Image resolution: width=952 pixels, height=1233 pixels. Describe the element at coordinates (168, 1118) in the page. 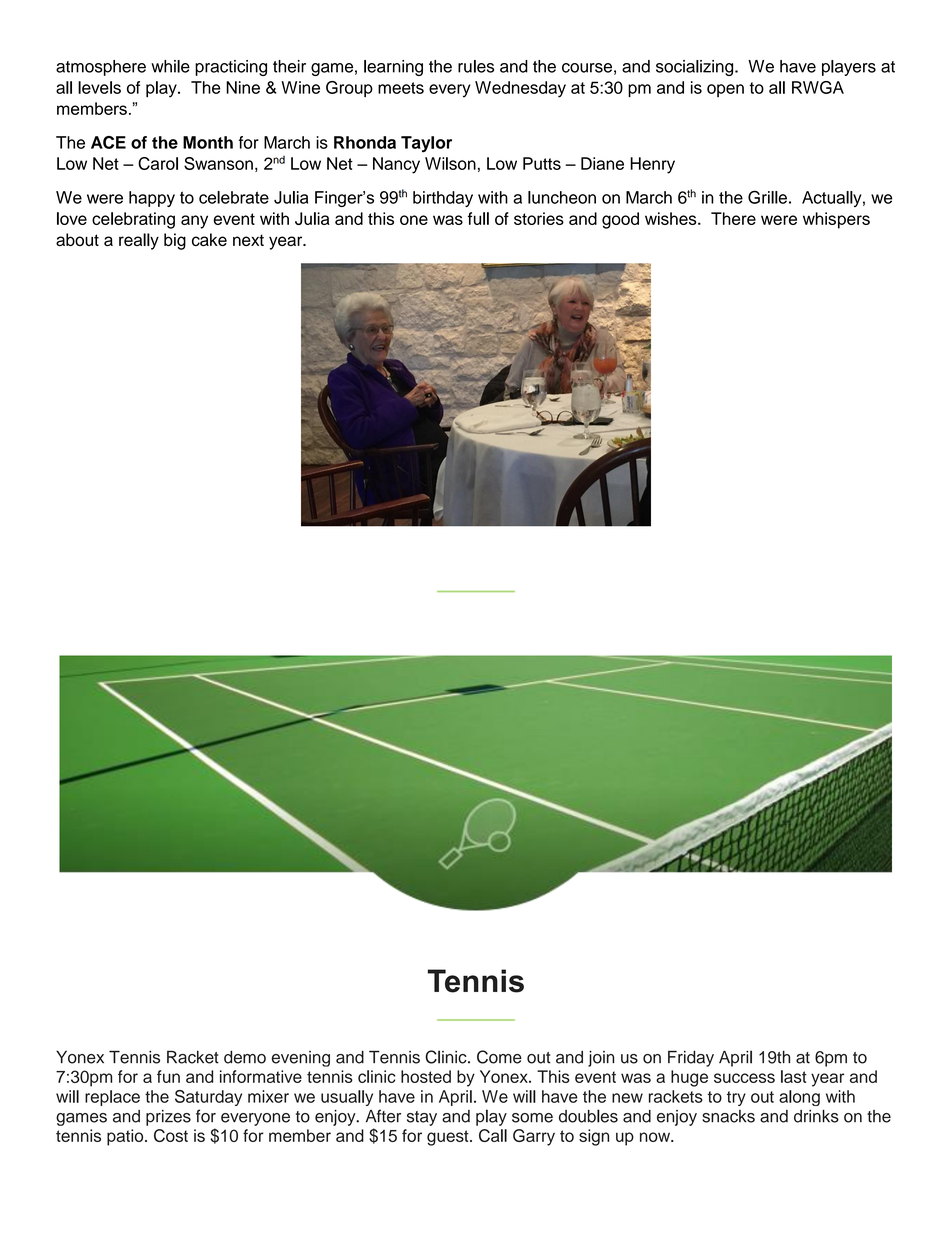

I see `prizes` at that location.
